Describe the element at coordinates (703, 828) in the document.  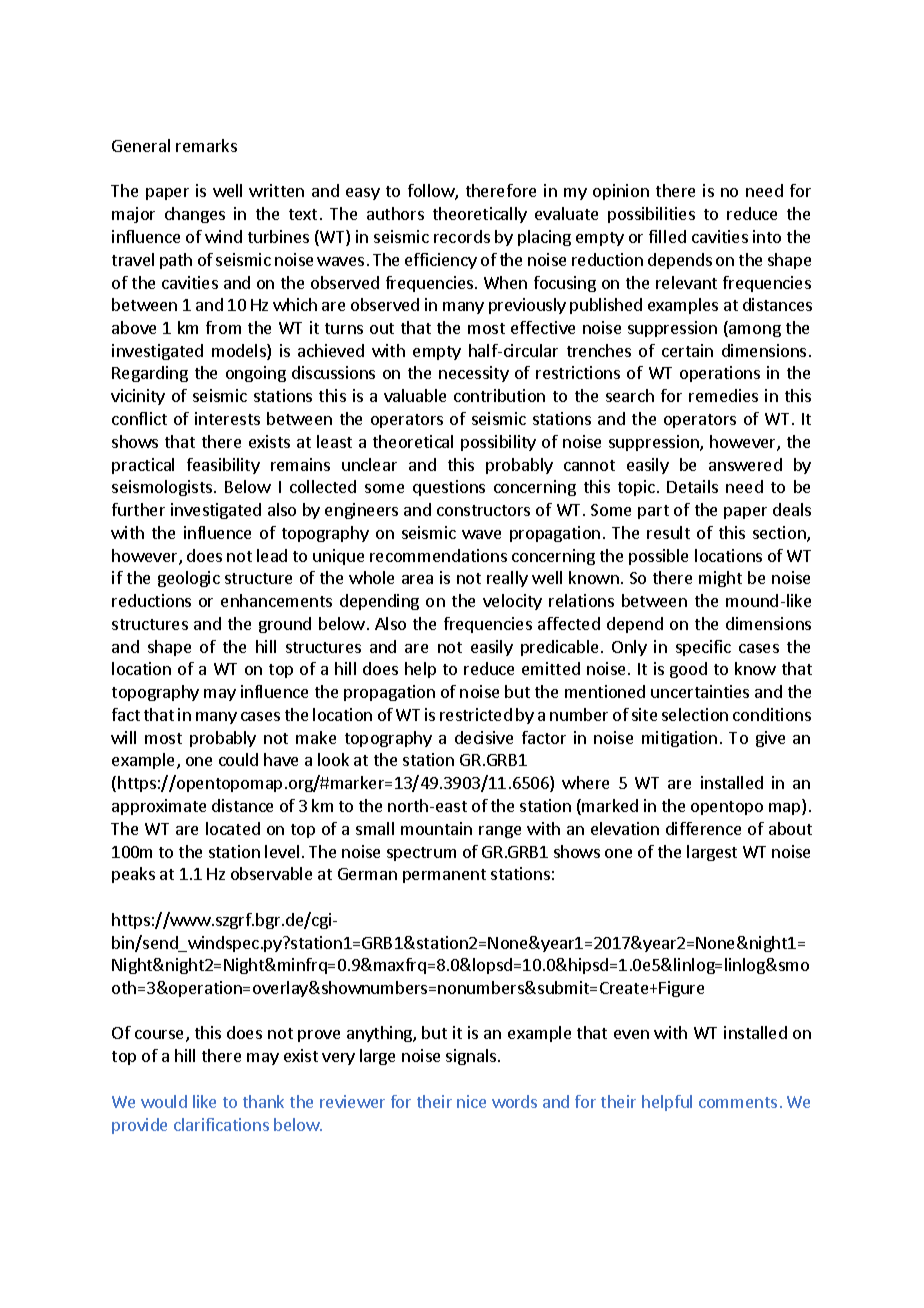
I see `difference` at that location.
